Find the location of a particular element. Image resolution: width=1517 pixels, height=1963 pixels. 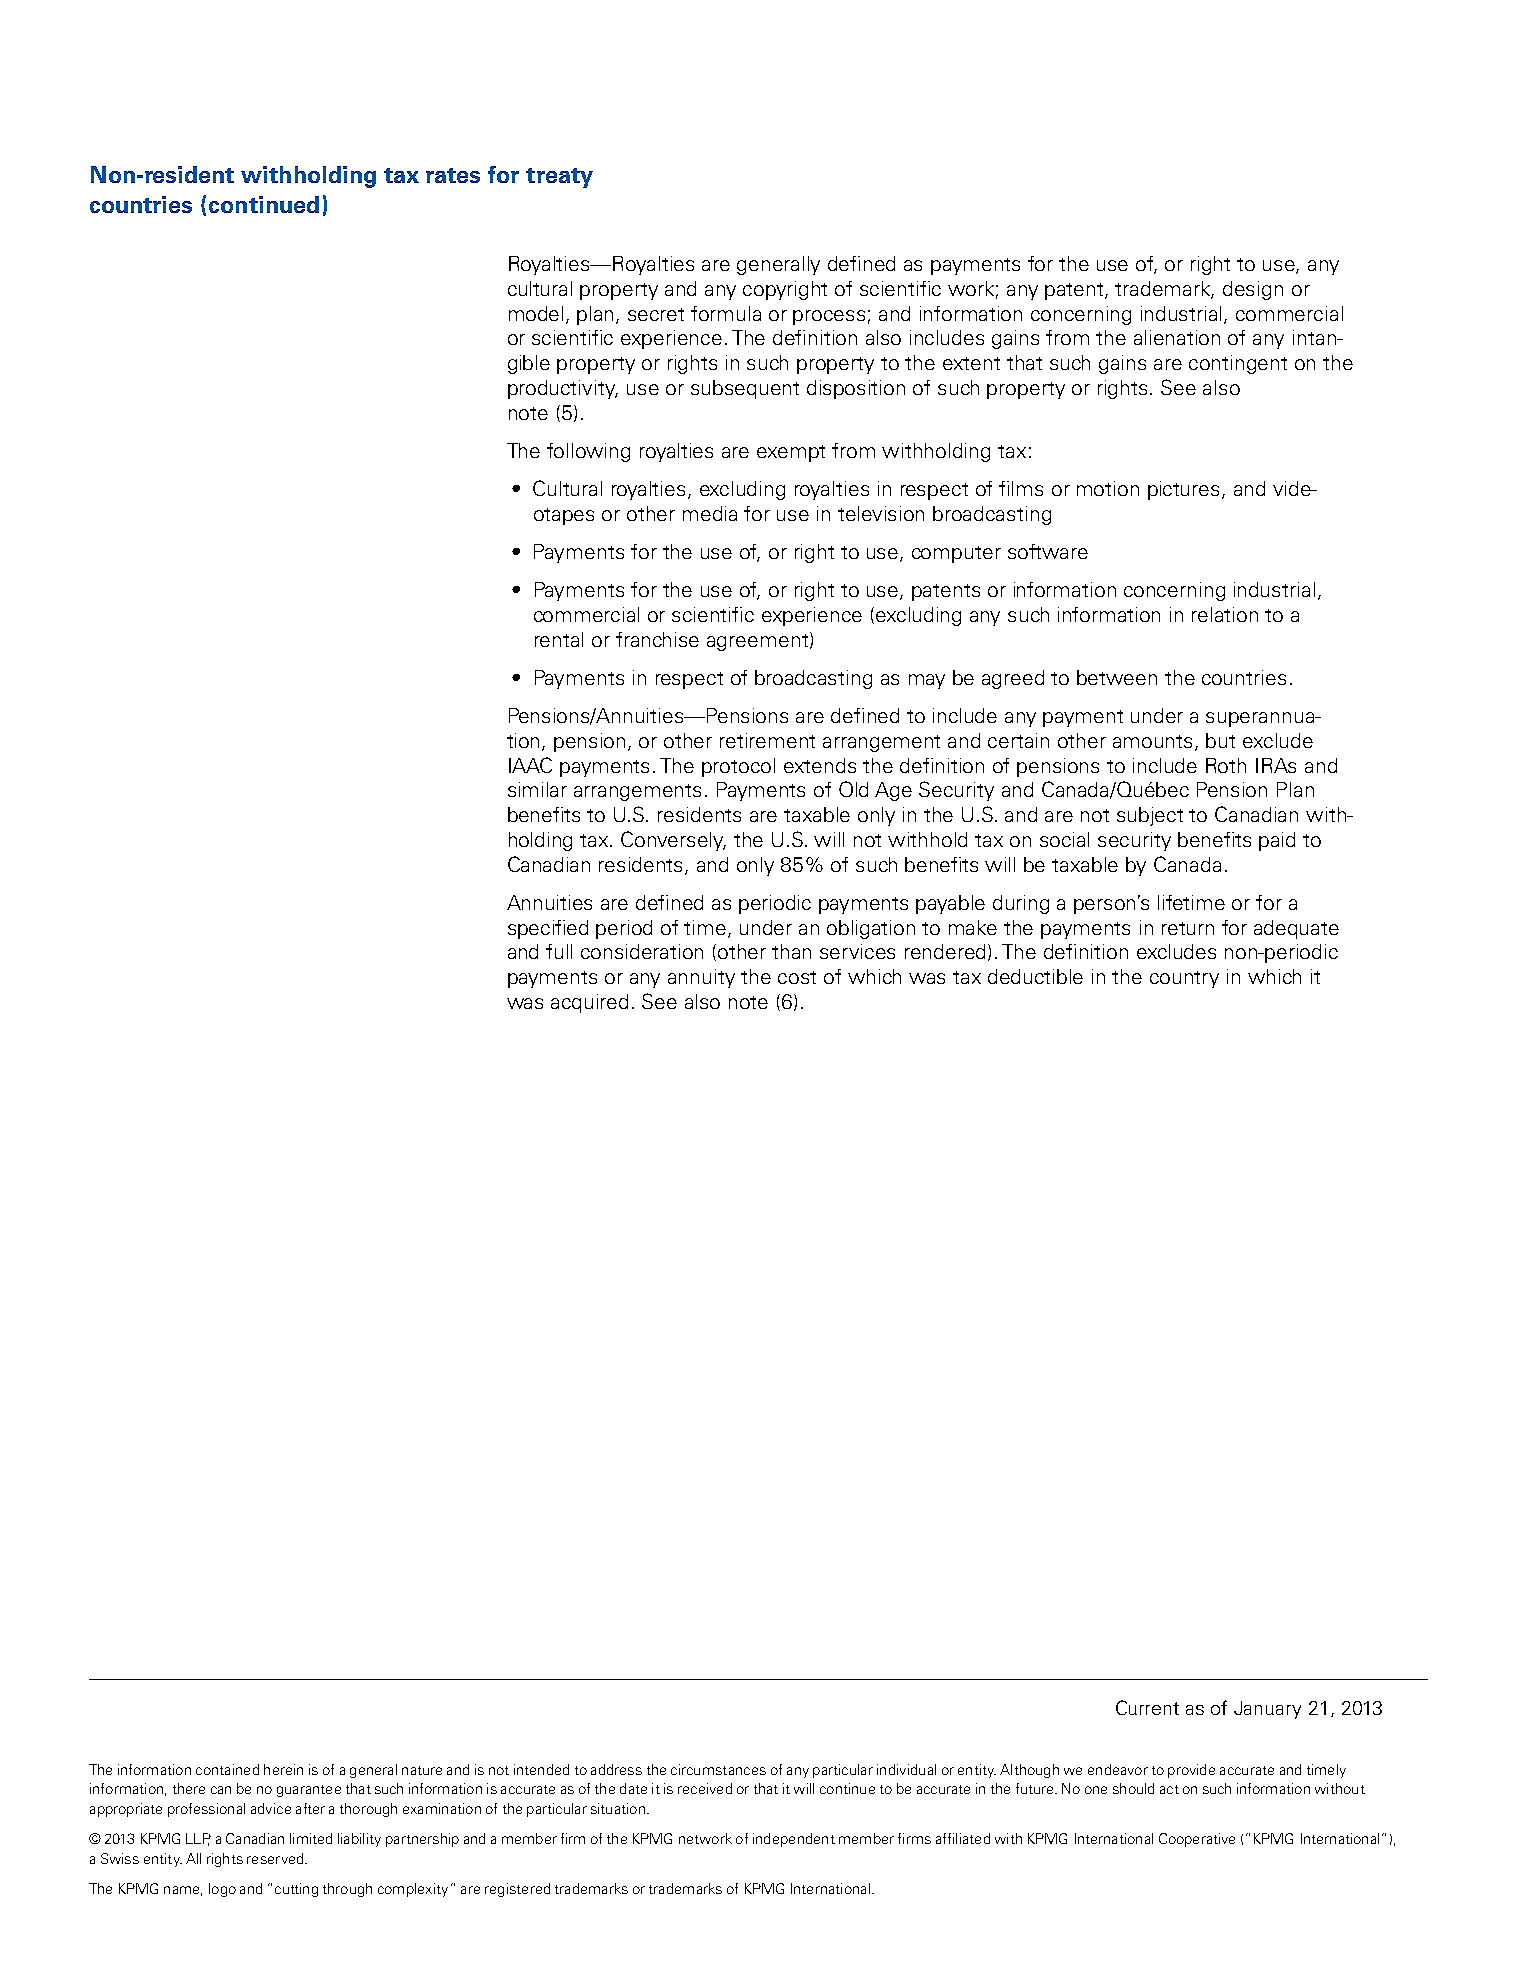

reserved is located at coordinates (276, 1858).
